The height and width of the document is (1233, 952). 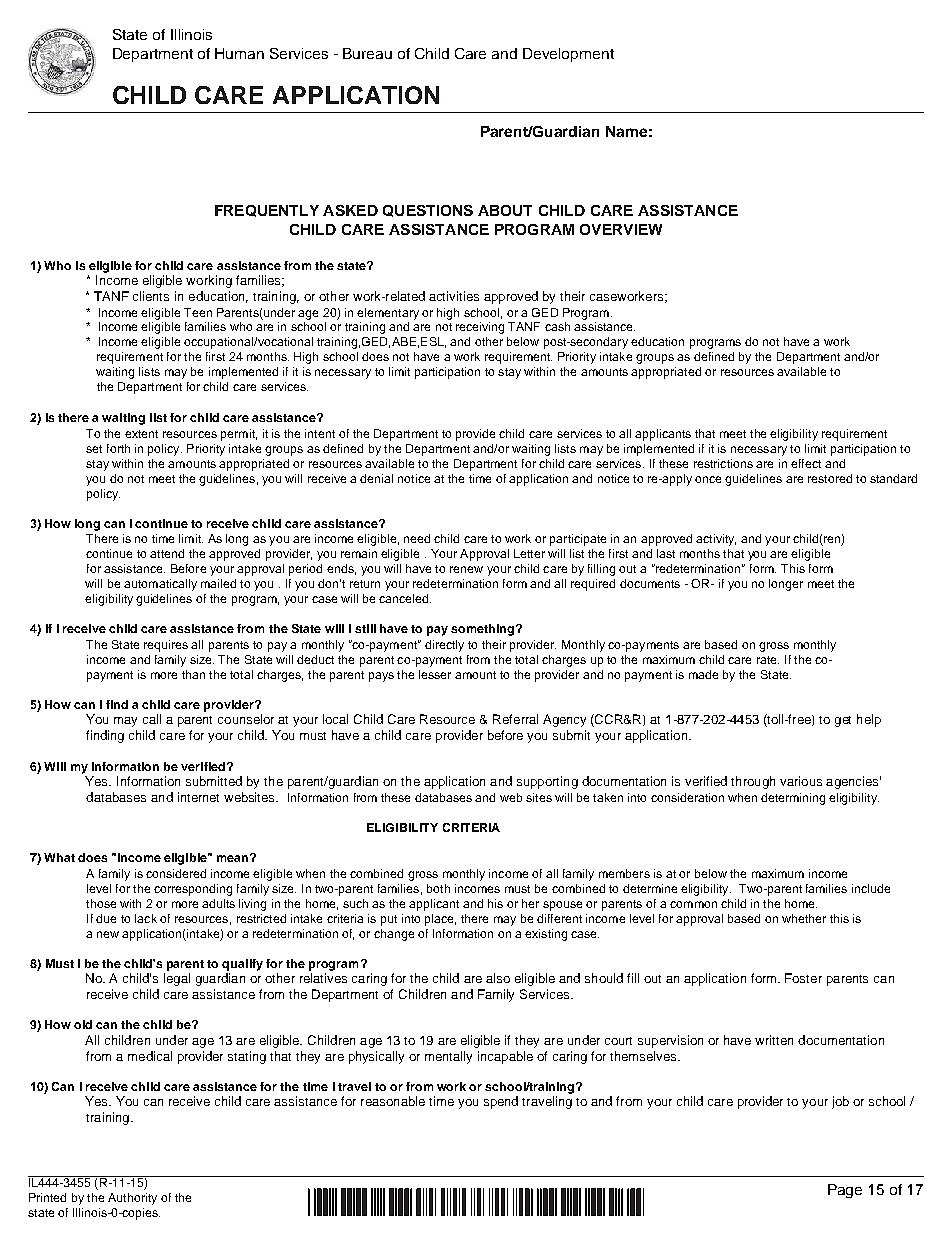 What do you see at coordinates (768, 660) in the document?
I see `rate` at bounding box center [768, 660].
